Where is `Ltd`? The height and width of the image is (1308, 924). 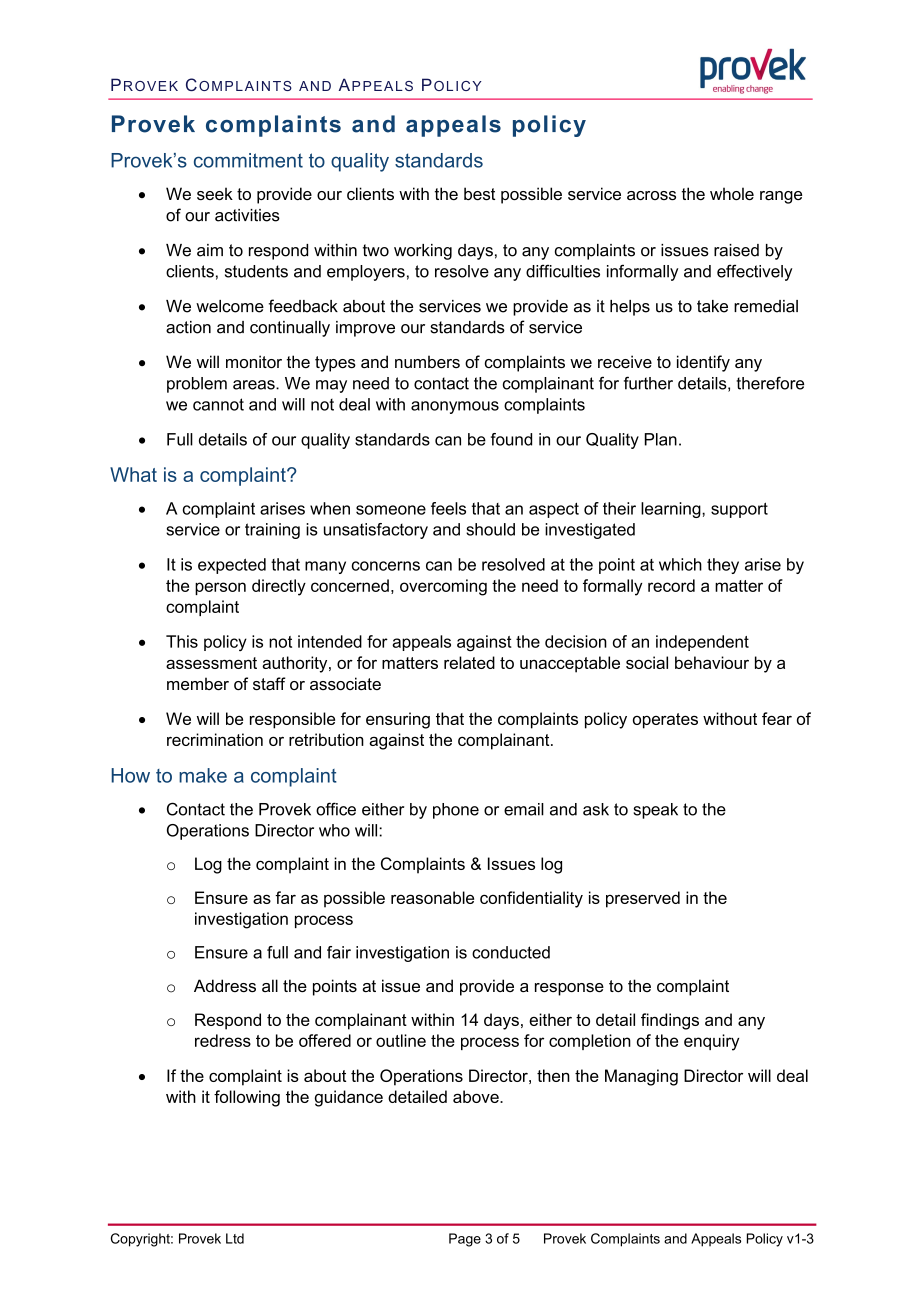 Ltd is located at coordinates (235, 1238).
